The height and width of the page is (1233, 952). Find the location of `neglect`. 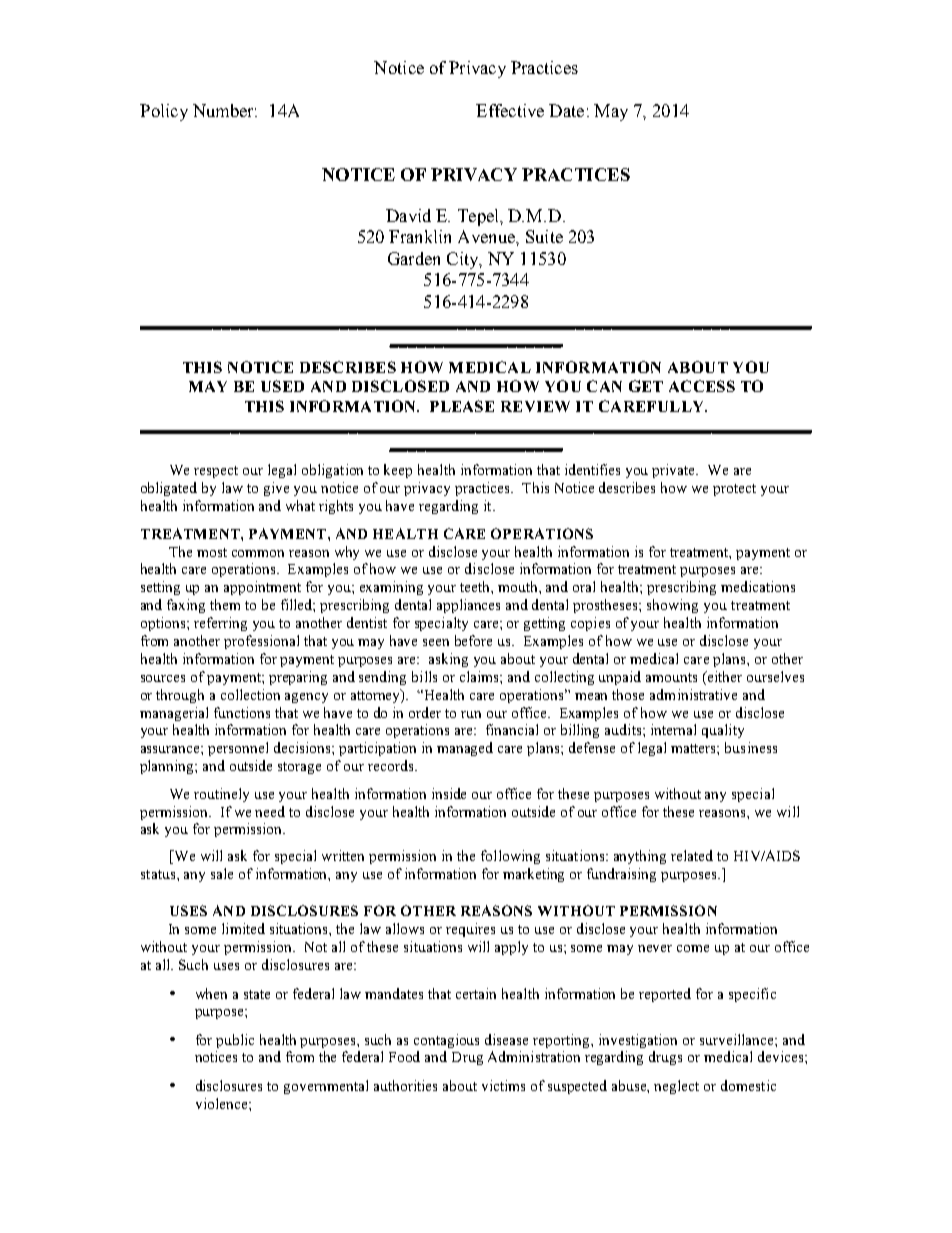

neglect is located at coordinates (676, 1087).
